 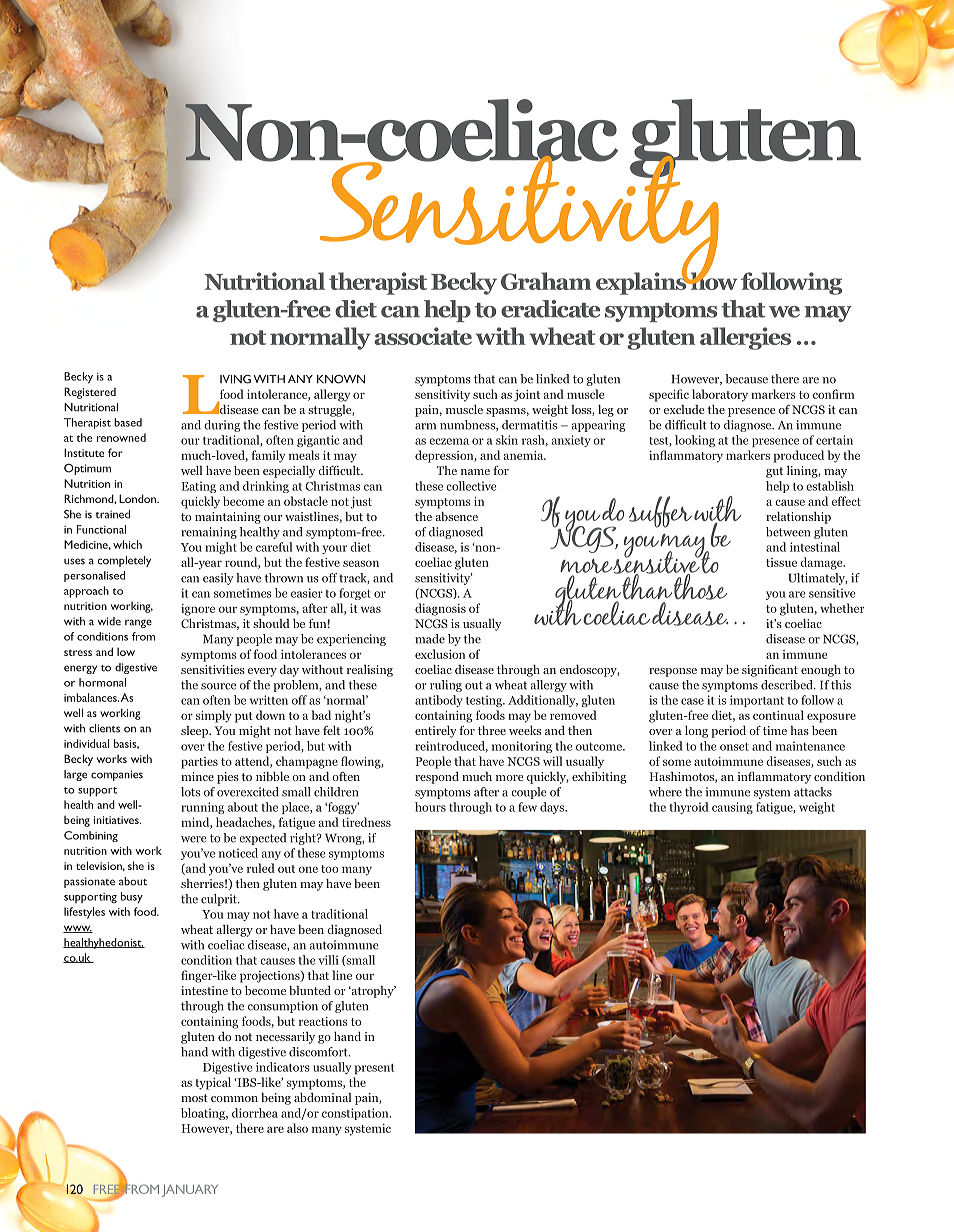 I want to click on absence, so click(x=456, y=516).
